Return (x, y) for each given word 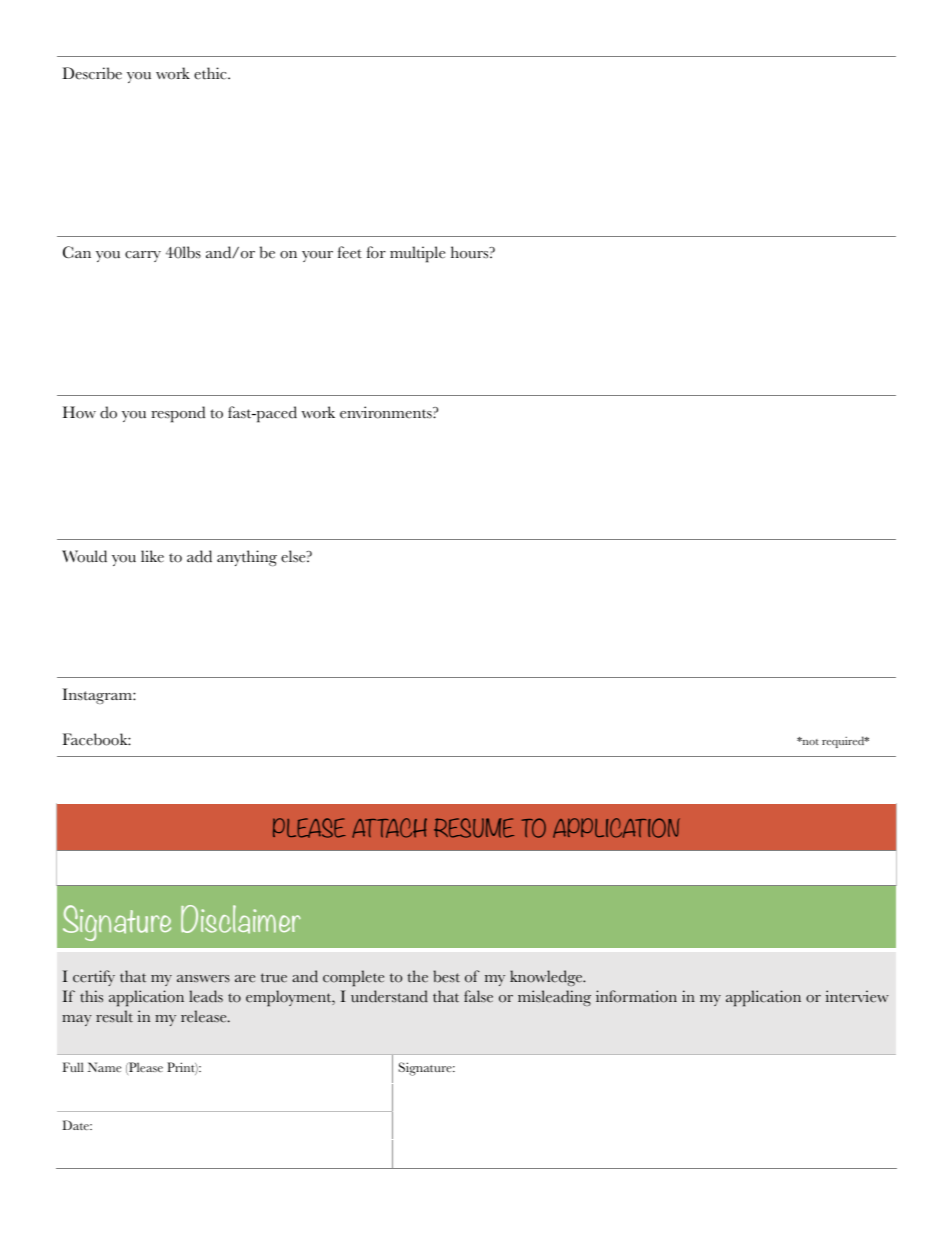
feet (350, 252)
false (478, 996)
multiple (417, 254)
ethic (211, 73)
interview (857, 996)
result (114, 1016)
